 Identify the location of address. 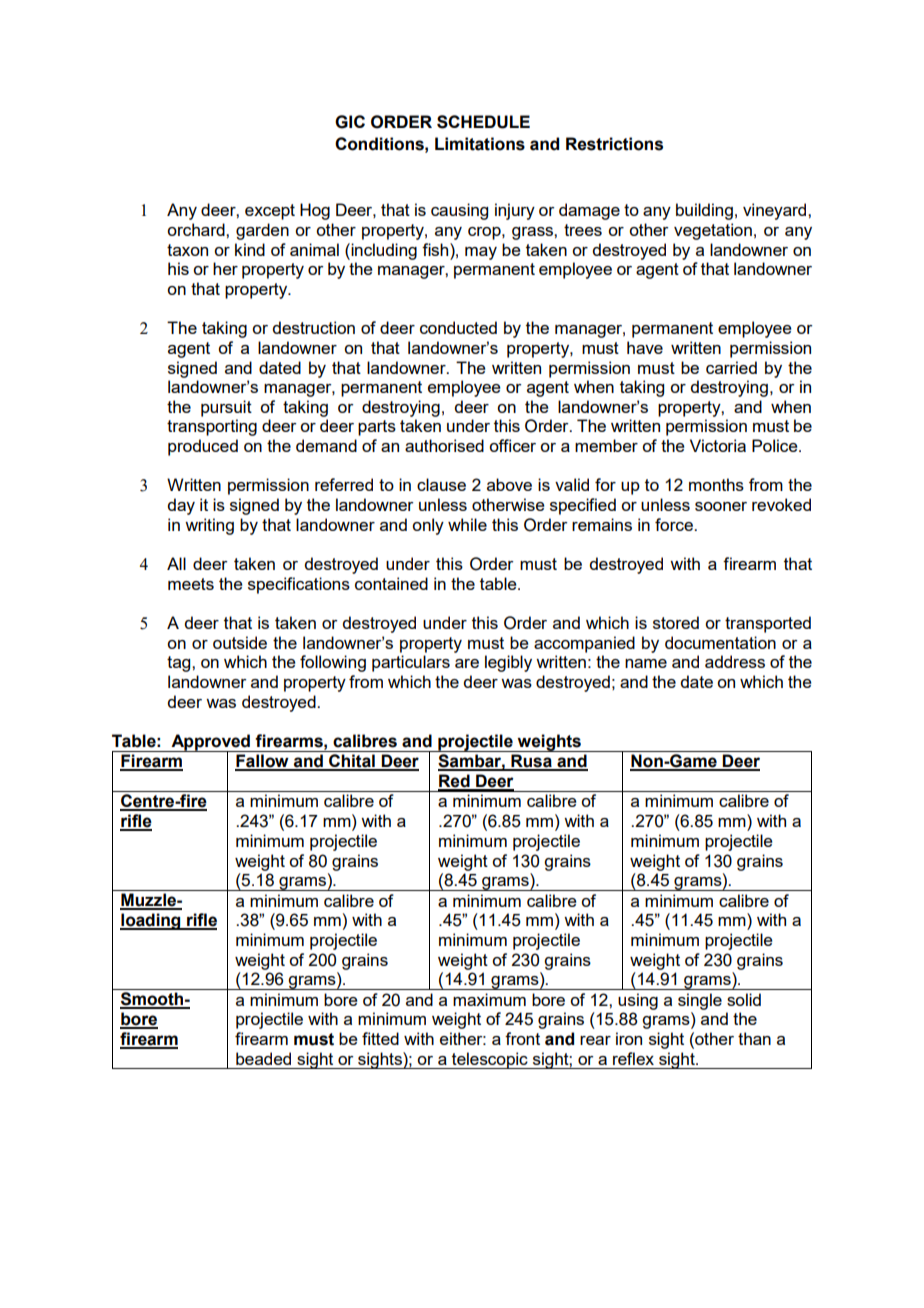
(735, 661).
